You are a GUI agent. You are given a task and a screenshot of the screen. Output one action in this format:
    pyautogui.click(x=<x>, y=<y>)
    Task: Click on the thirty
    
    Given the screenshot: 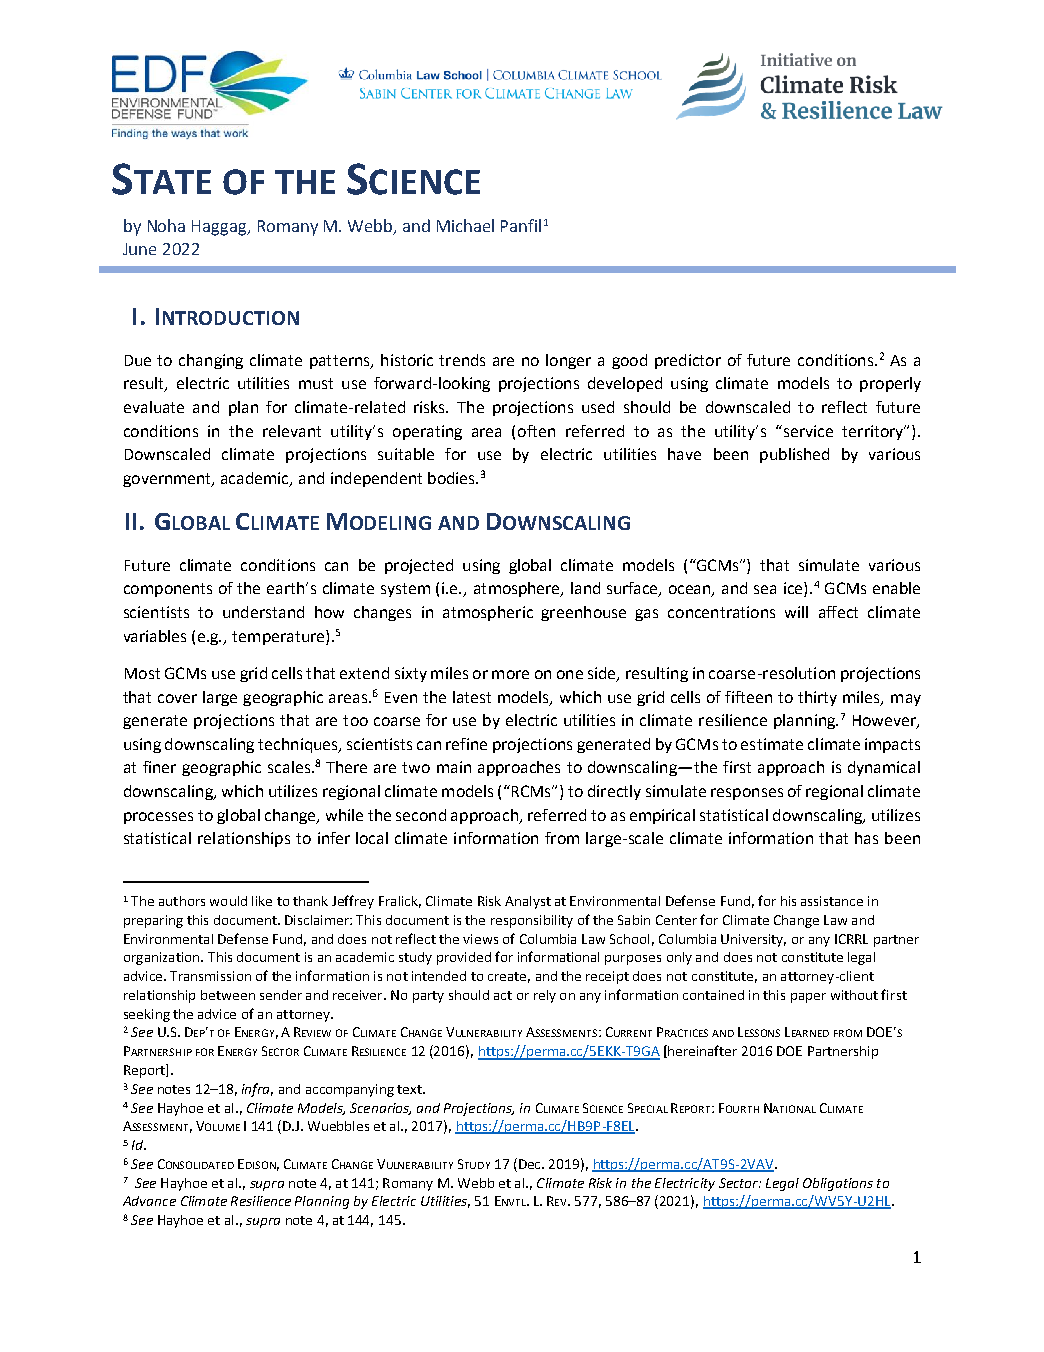 What is the action you would take?
    pyautogui.click(x=817, y=698)
